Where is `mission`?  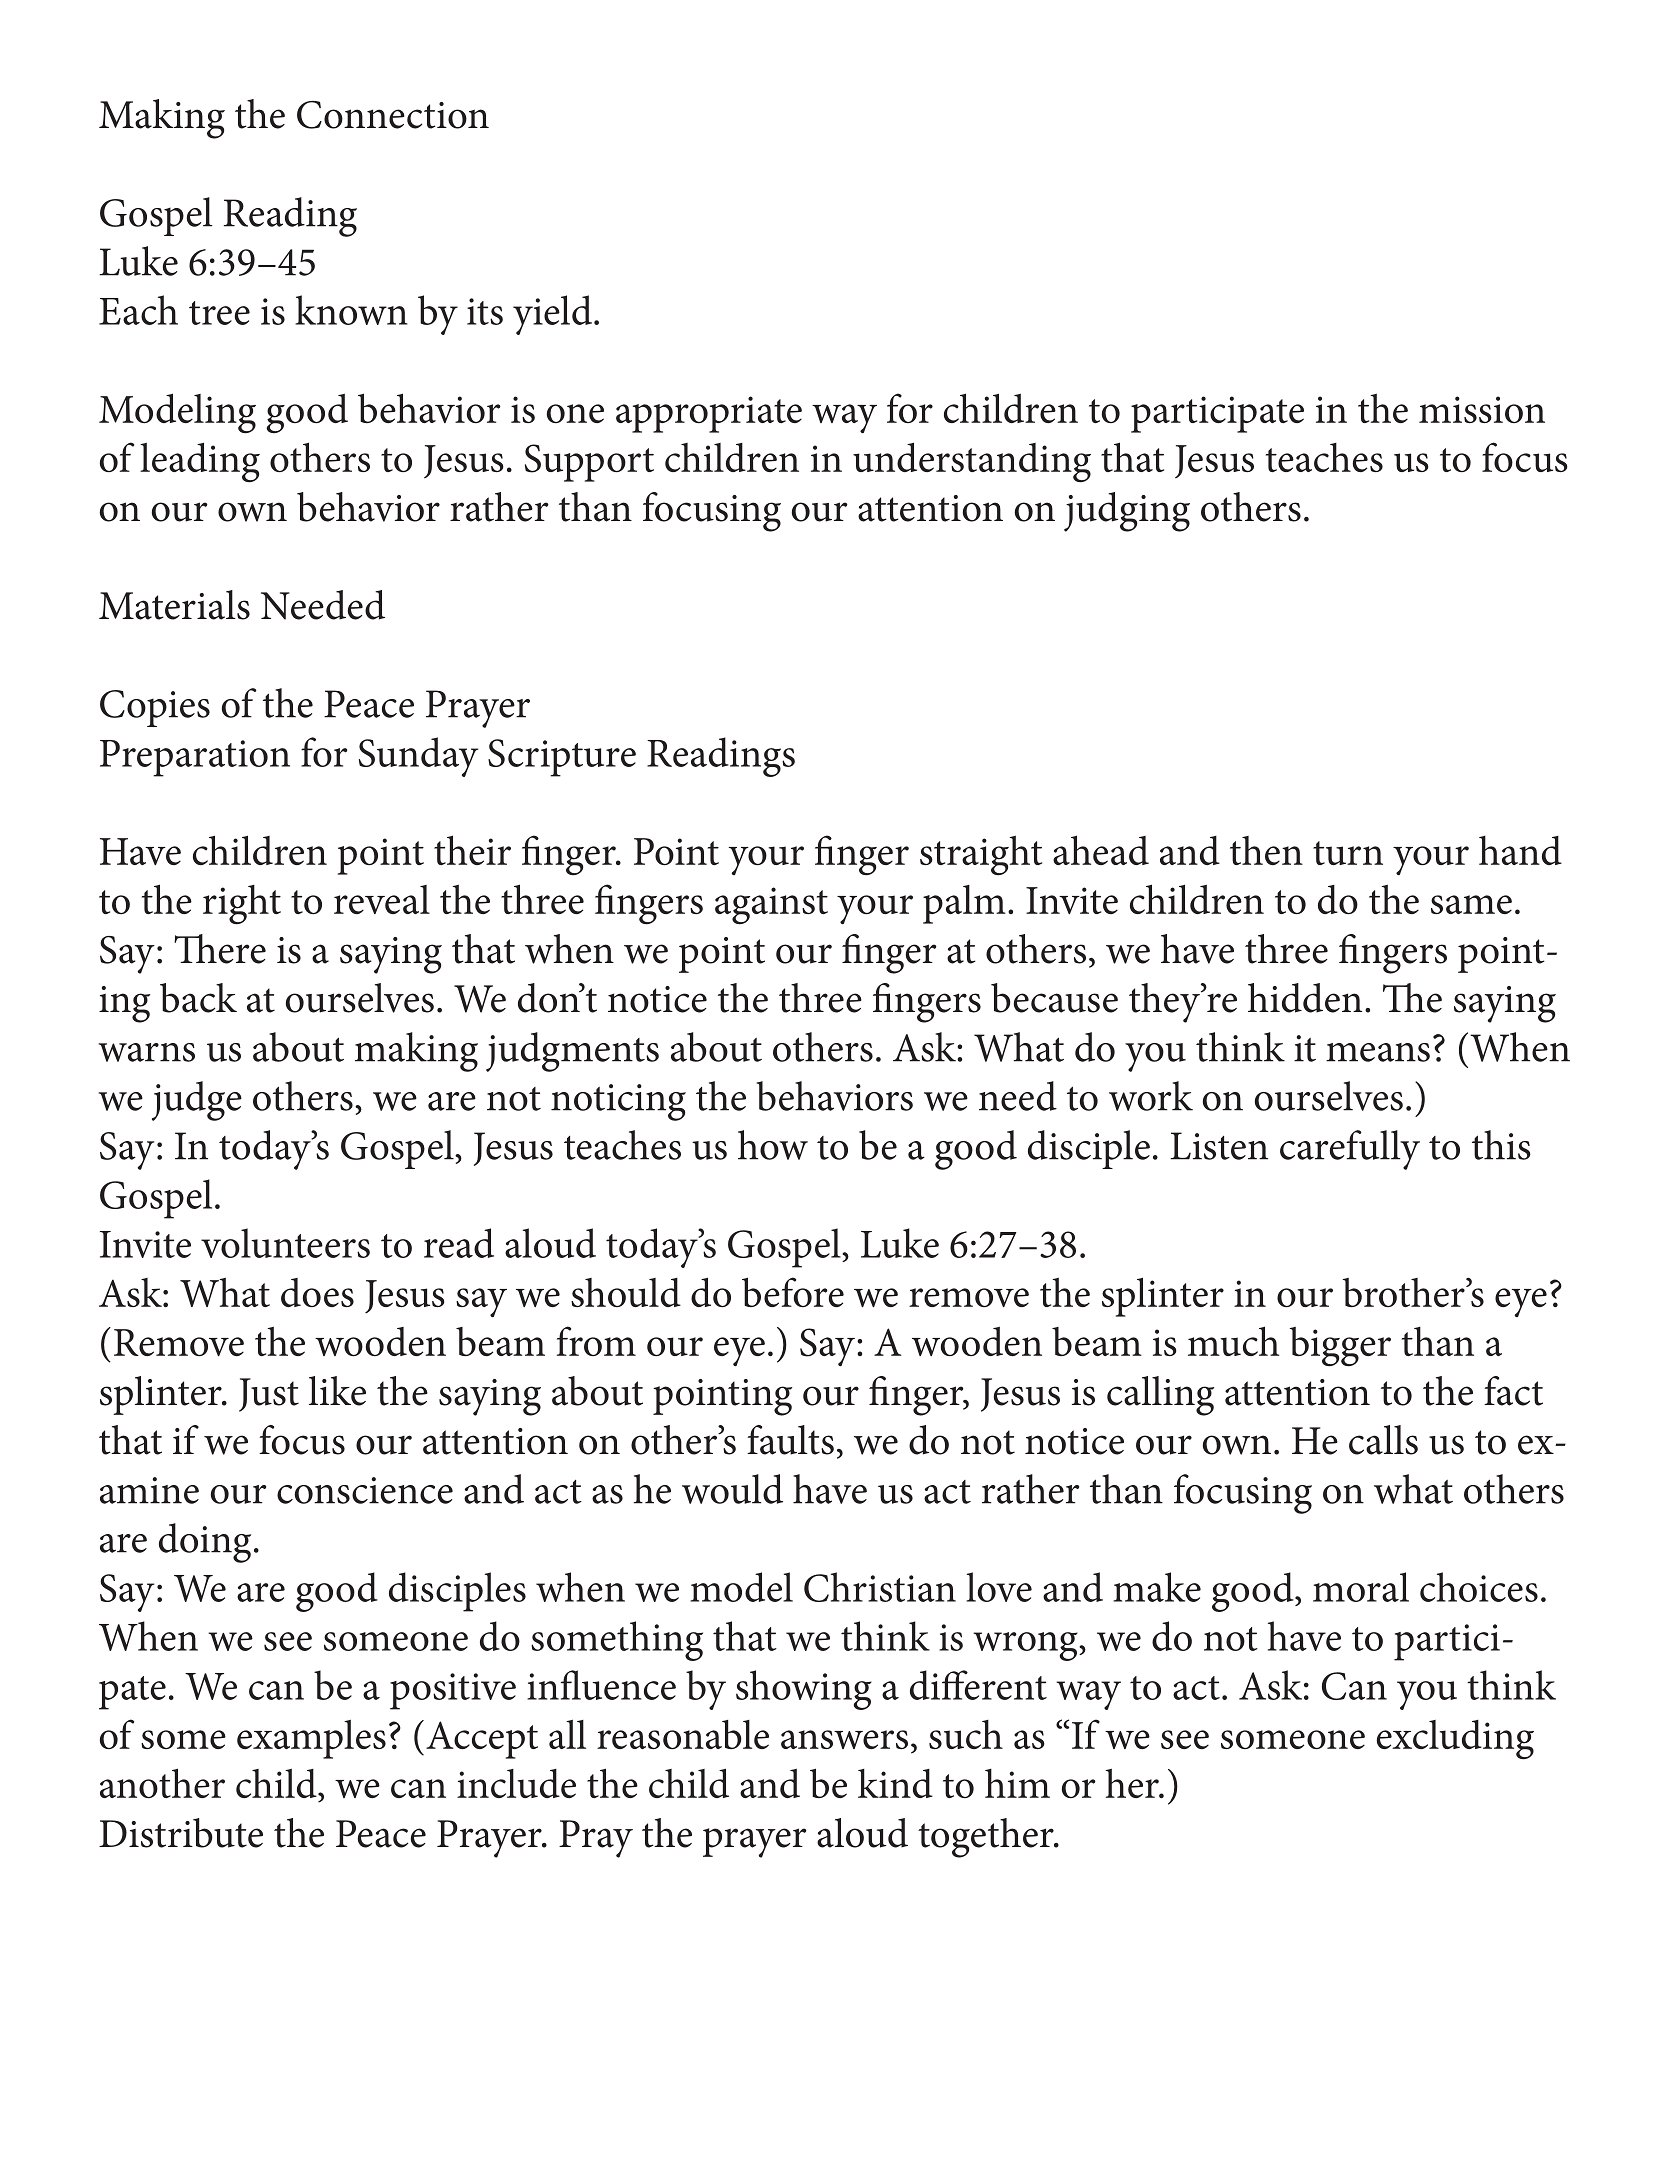
mission is located at coordinates (1482, 409).
